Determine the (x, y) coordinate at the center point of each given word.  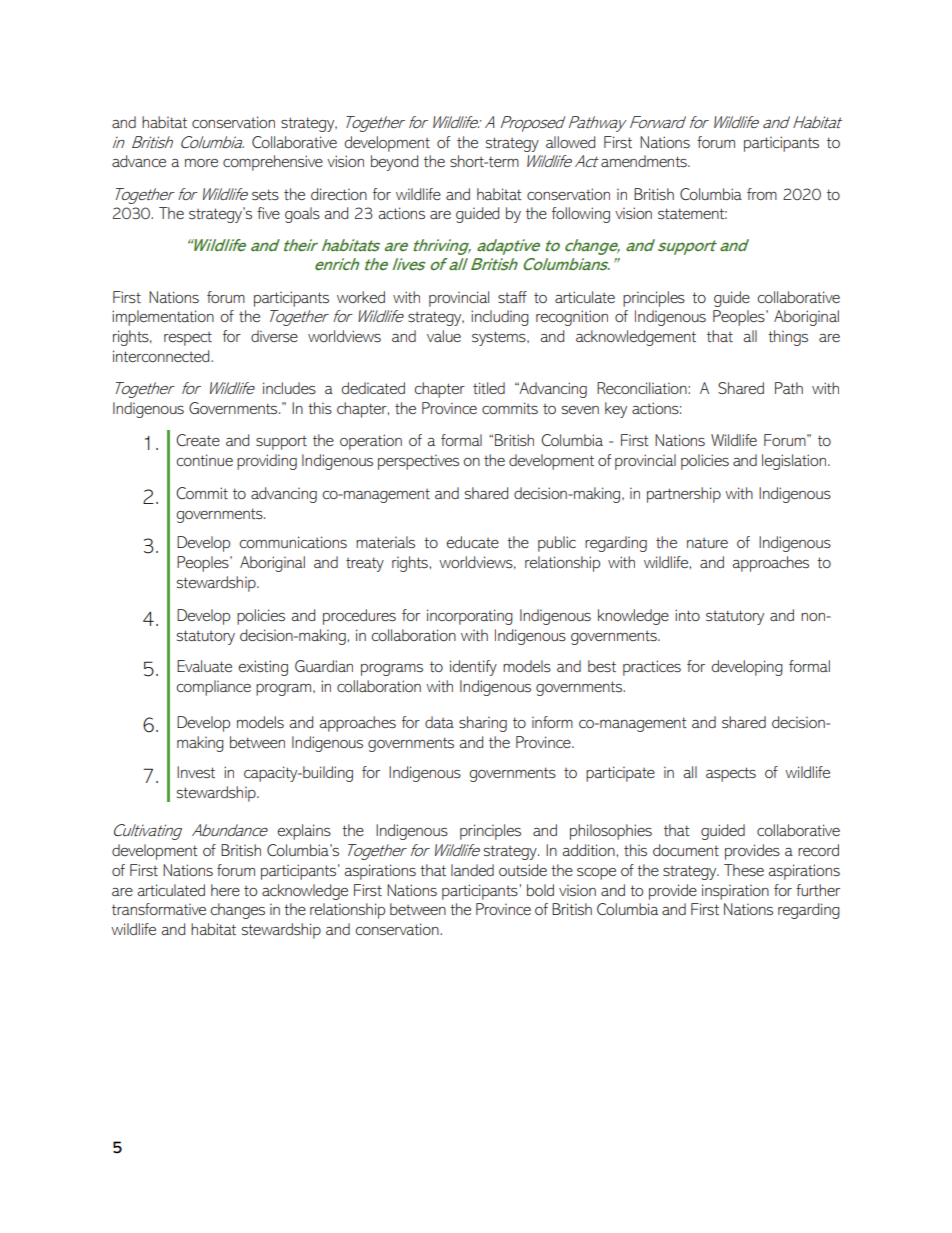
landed (472, 870)
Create (198, 440)
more (201, 163)
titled (489, 388)
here (225, 890)
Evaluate (204, 666)
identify (473, 668)
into (687, 615)
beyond (394, 163)
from (762, 194)
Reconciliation (643, 388)
